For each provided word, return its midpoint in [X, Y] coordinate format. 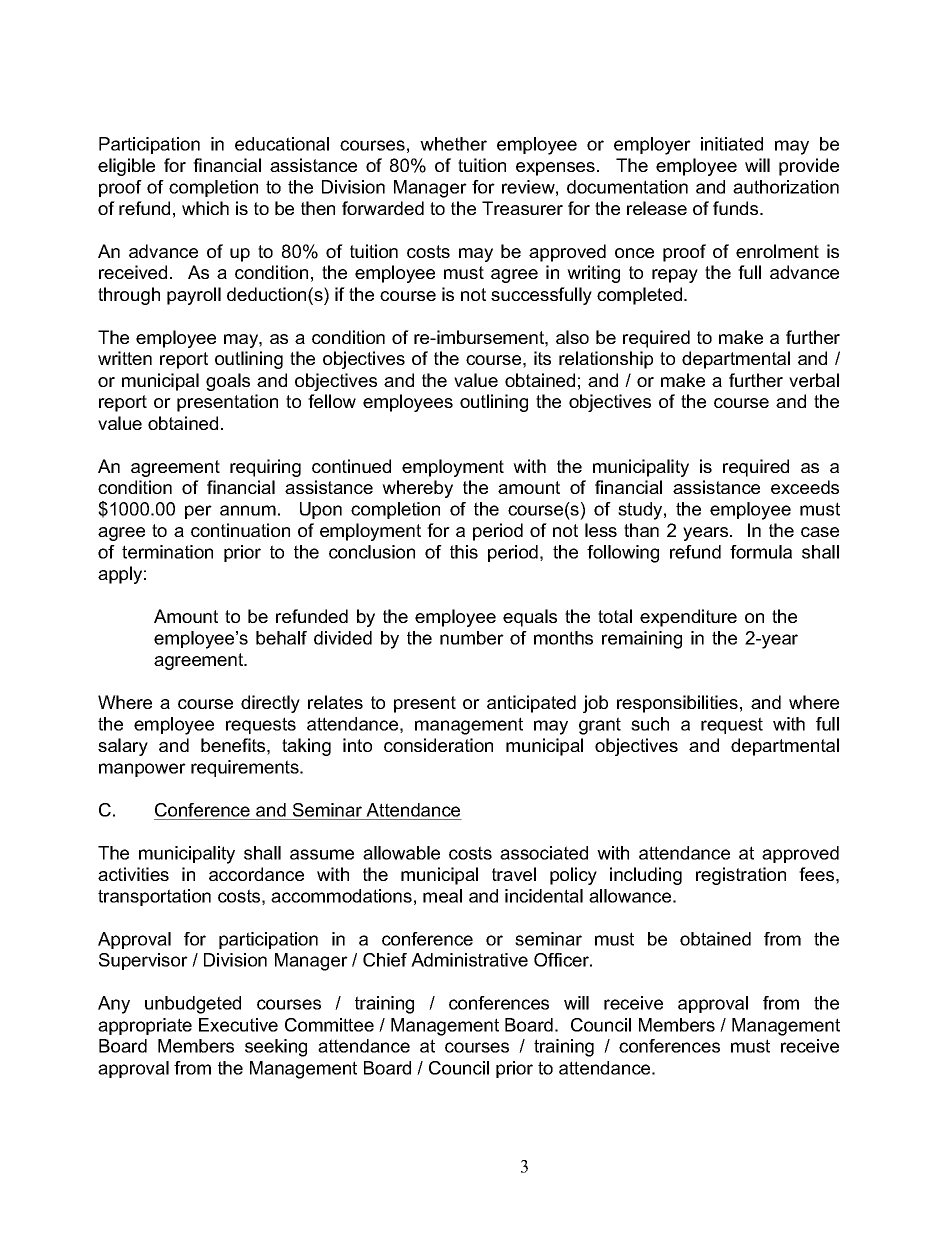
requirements [246, 768]
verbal [814, 380]
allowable [401, 853]
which [205, 208]
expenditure [688, 618]
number [472, 638]
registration [741, 876]
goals [228, 382]
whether [453, 144]
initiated [732, 144]
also [572, 337]
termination [167, 552]
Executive [238, 1025]
